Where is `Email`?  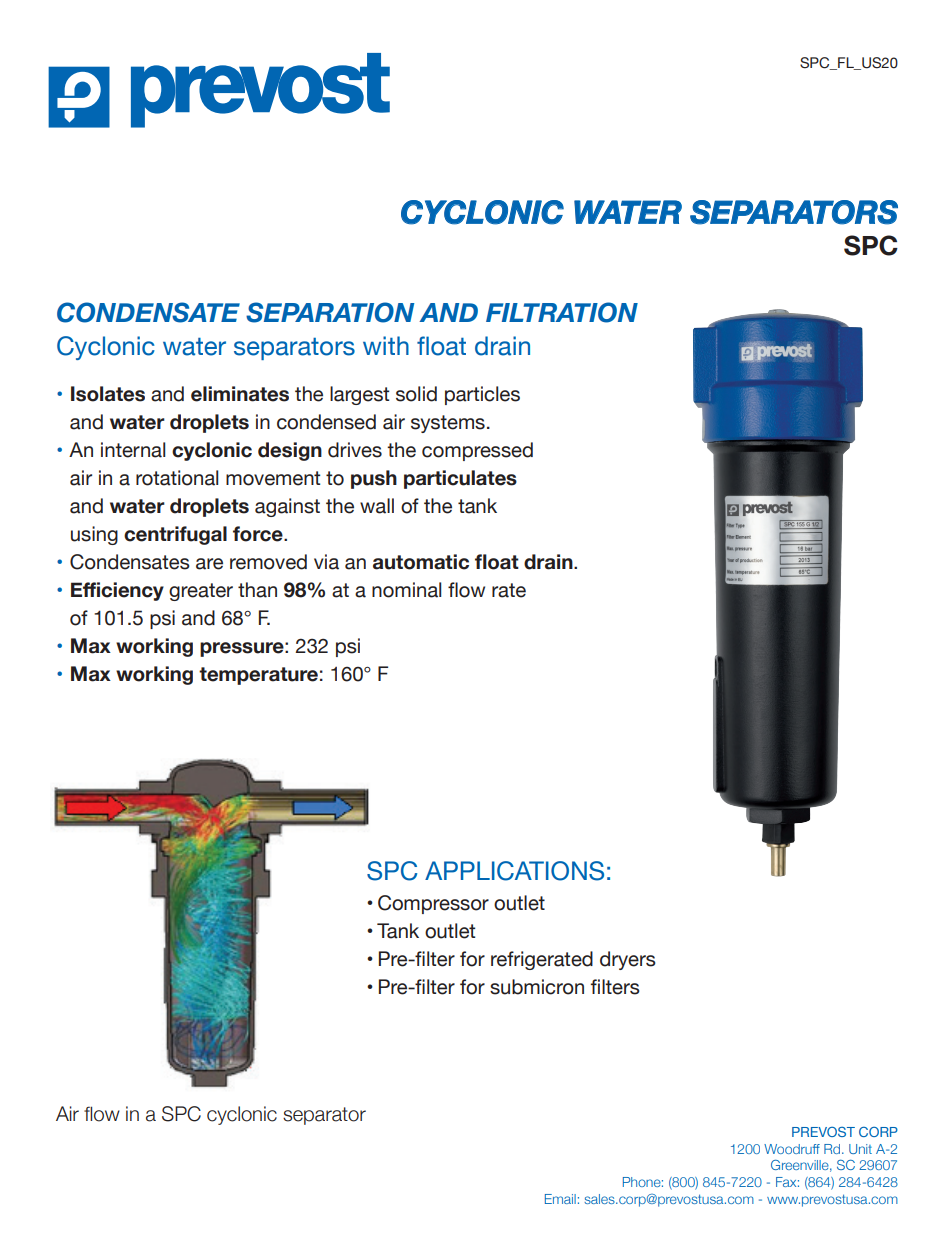 Email is located at coordinates (560, 1199).
